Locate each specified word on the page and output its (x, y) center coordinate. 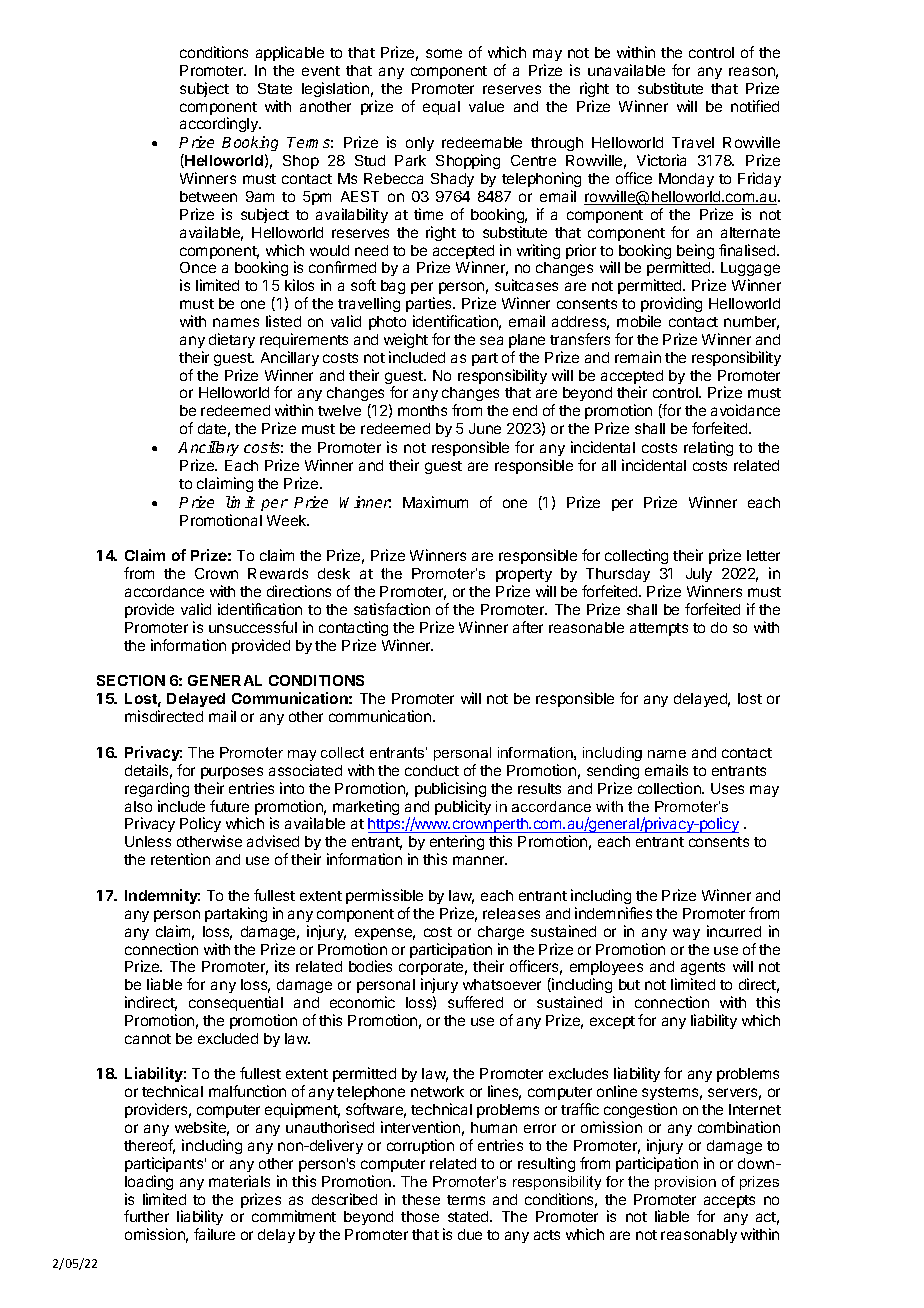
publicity (463, 807)
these (421, 1199)
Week (288, 520)
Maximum (435, 502)
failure (214, 1234)
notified (755, 106)
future (229, 806)
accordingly (220, 124)
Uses (727, 788)
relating (708, 448)
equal (441, 108)
